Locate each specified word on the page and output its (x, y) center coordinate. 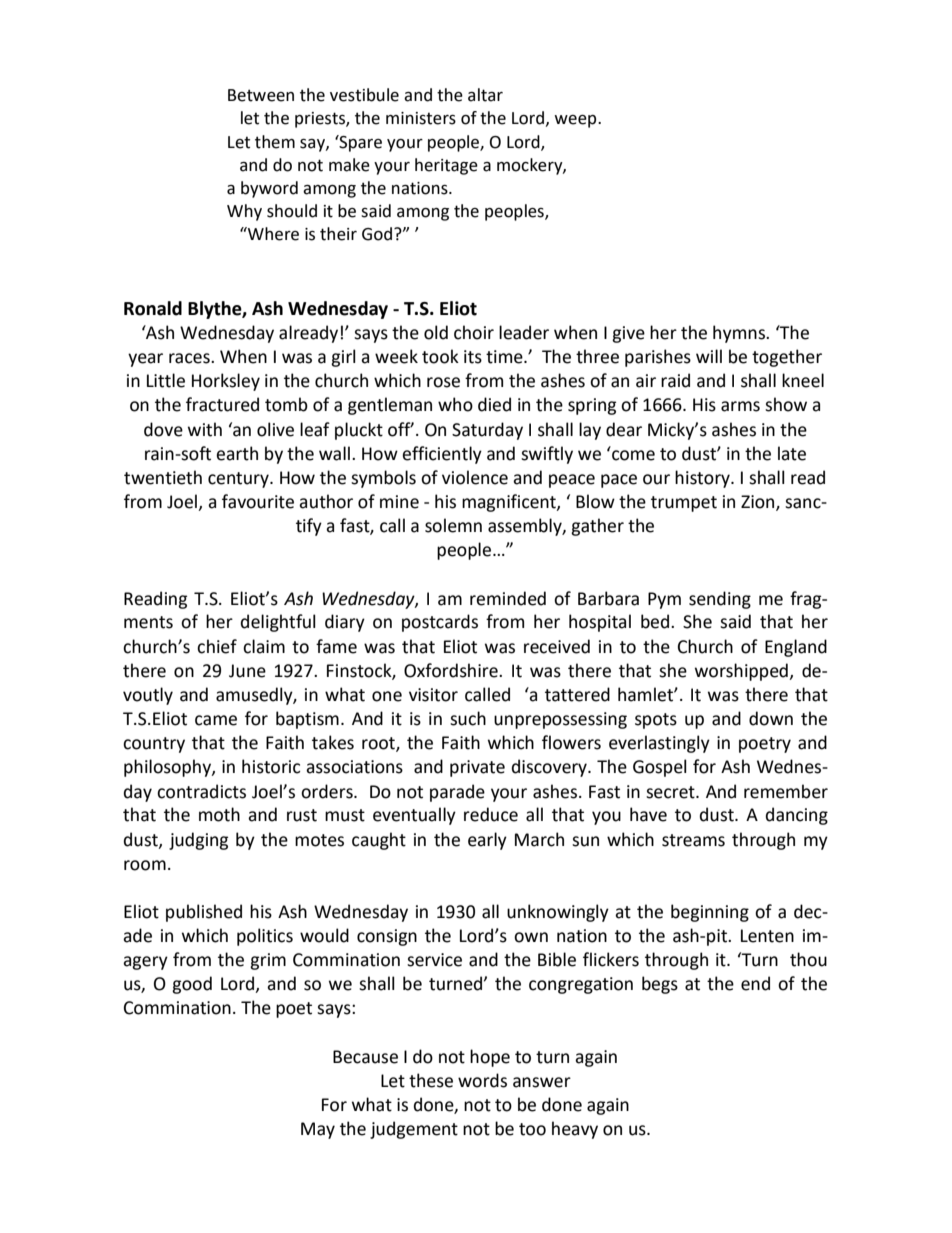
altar (485, 95)
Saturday (487, 431)
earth (237, 453)
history (703, 479)
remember (786, 791)
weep (576, 121)
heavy (575, 1130)
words (482, 1080)
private (477, 768)
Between (261, 95)
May (318, 1130)
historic (271, 766)
